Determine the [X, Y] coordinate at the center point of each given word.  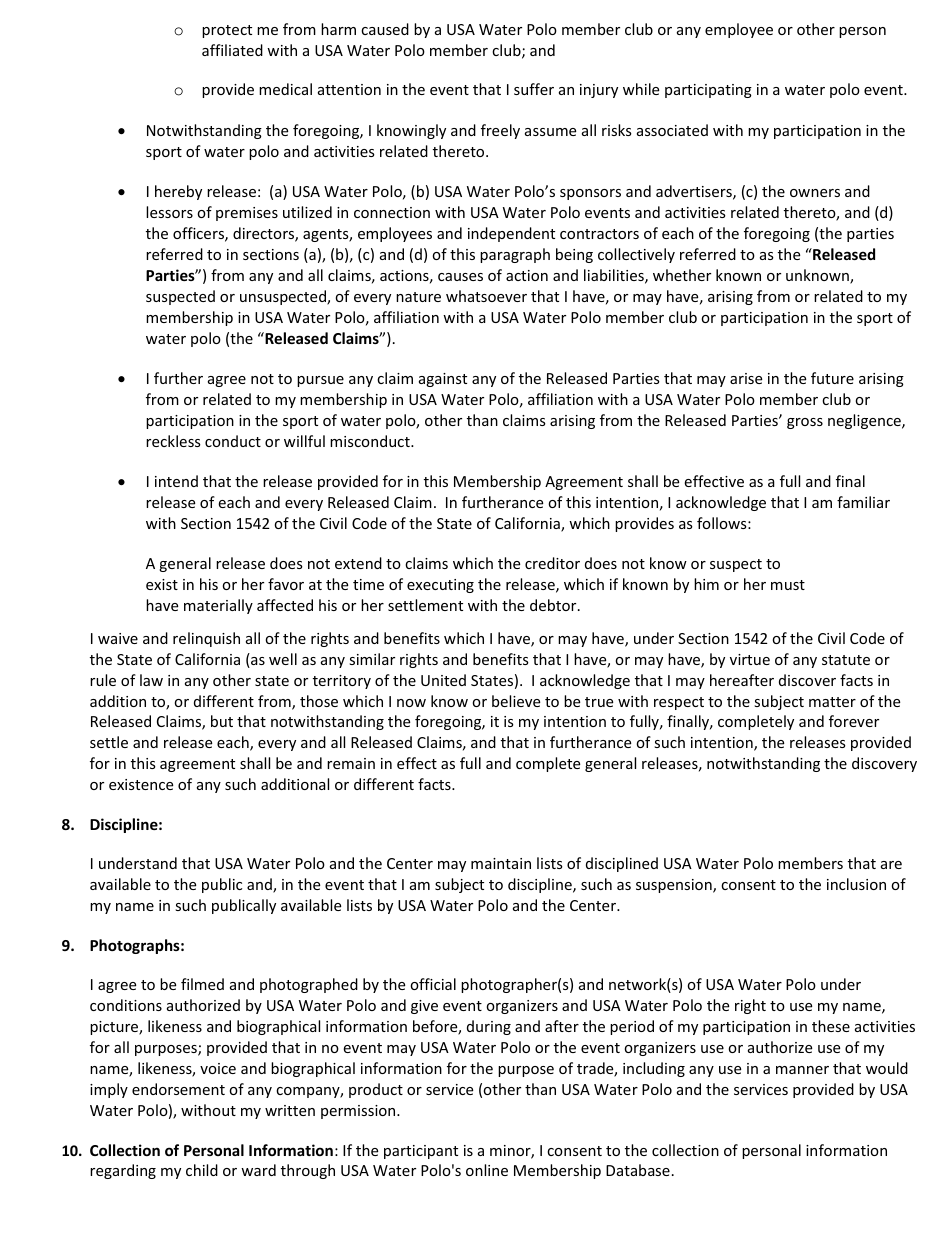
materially [218, 606]
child [202, 1170]
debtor [554, 605]
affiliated [232, 50]
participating [708, 91]
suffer [534, 89]
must [788, 585]
